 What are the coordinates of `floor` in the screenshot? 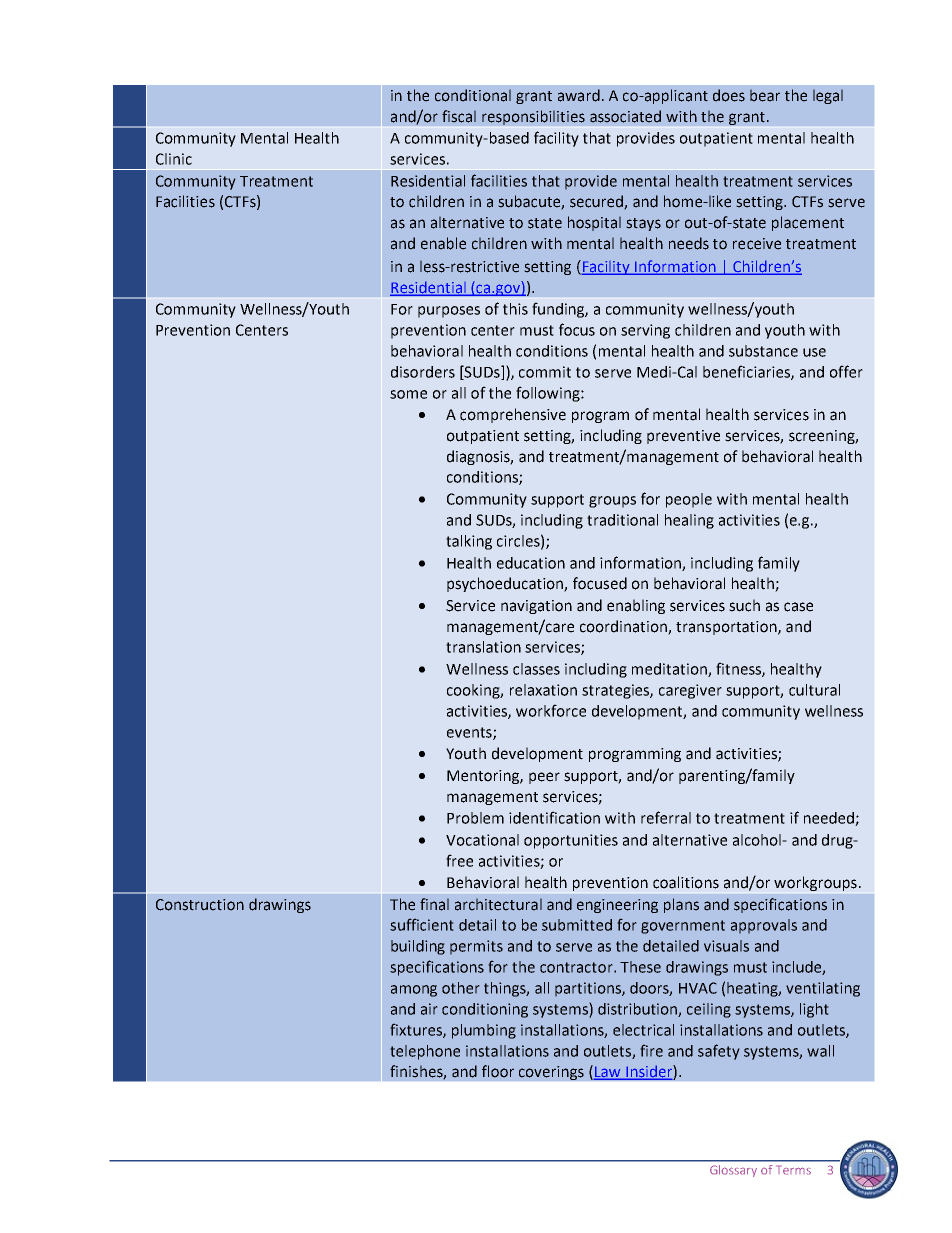 It's located at (498, 1071).
